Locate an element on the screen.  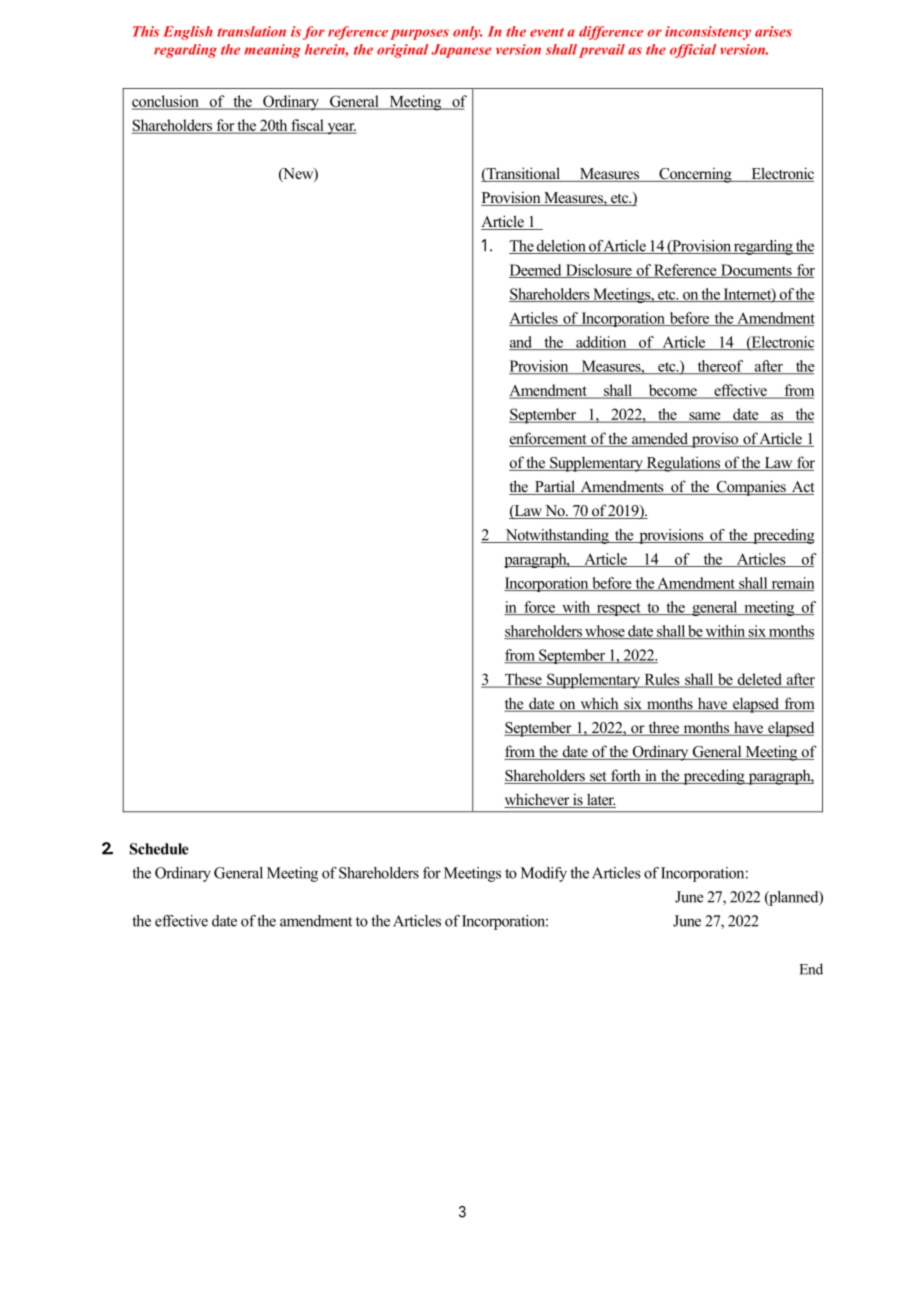
later is located at coordinates (600, 800).
